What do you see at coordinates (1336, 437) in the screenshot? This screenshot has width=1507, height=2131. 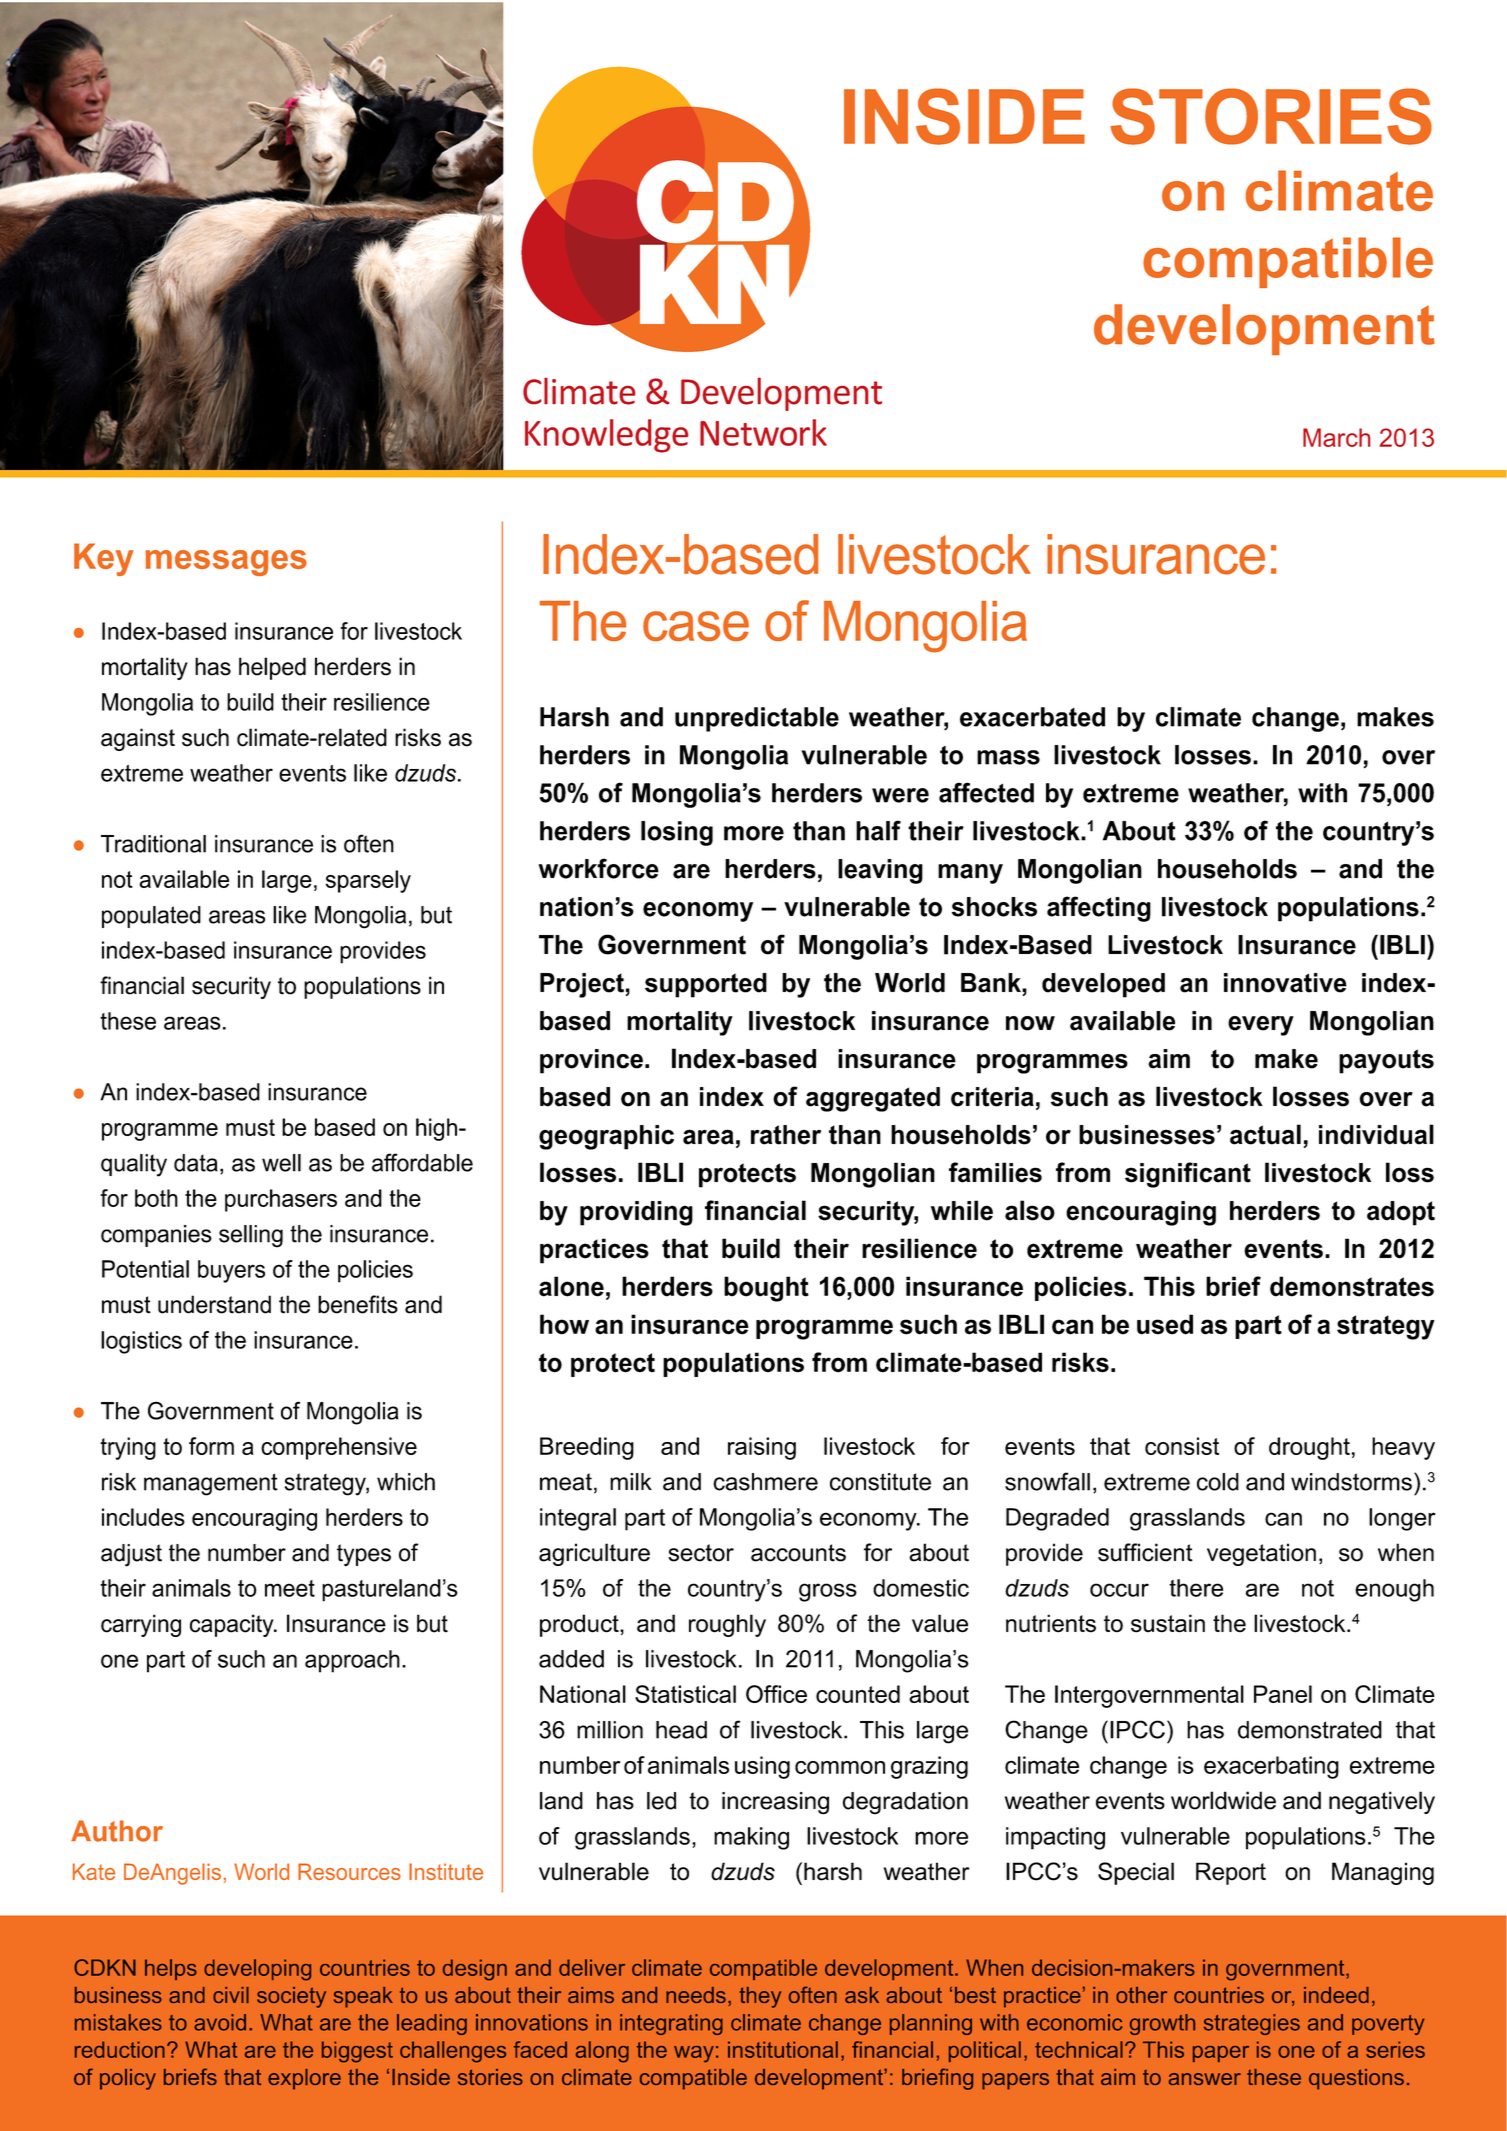 I see `March` at bounding box center [1336, 437].
